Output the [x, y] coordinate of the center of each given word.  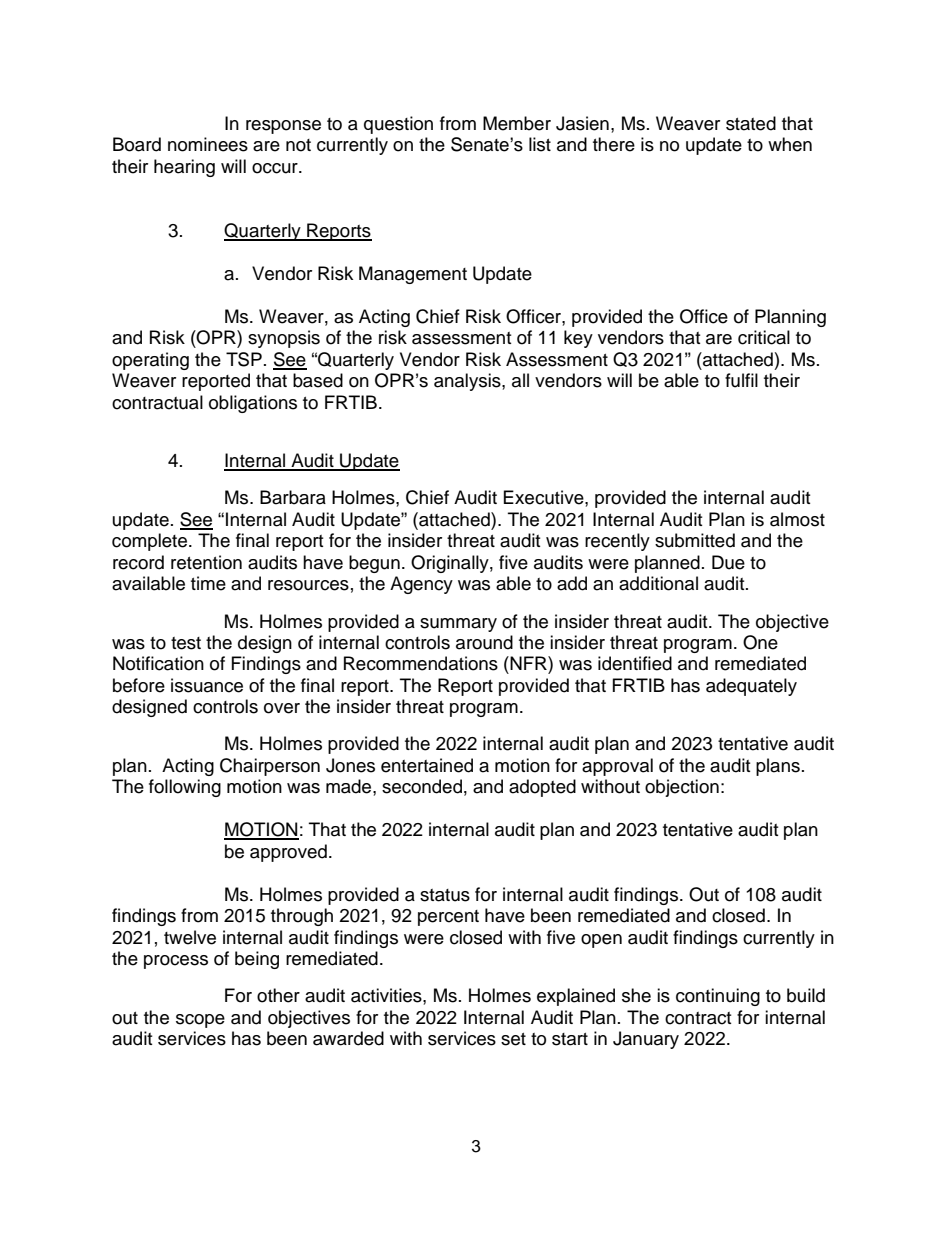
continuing [718, 997]
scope [200, 1021]
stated [751, 123]
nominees [208, 144]
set [513, 1039]
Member [517, 123]
